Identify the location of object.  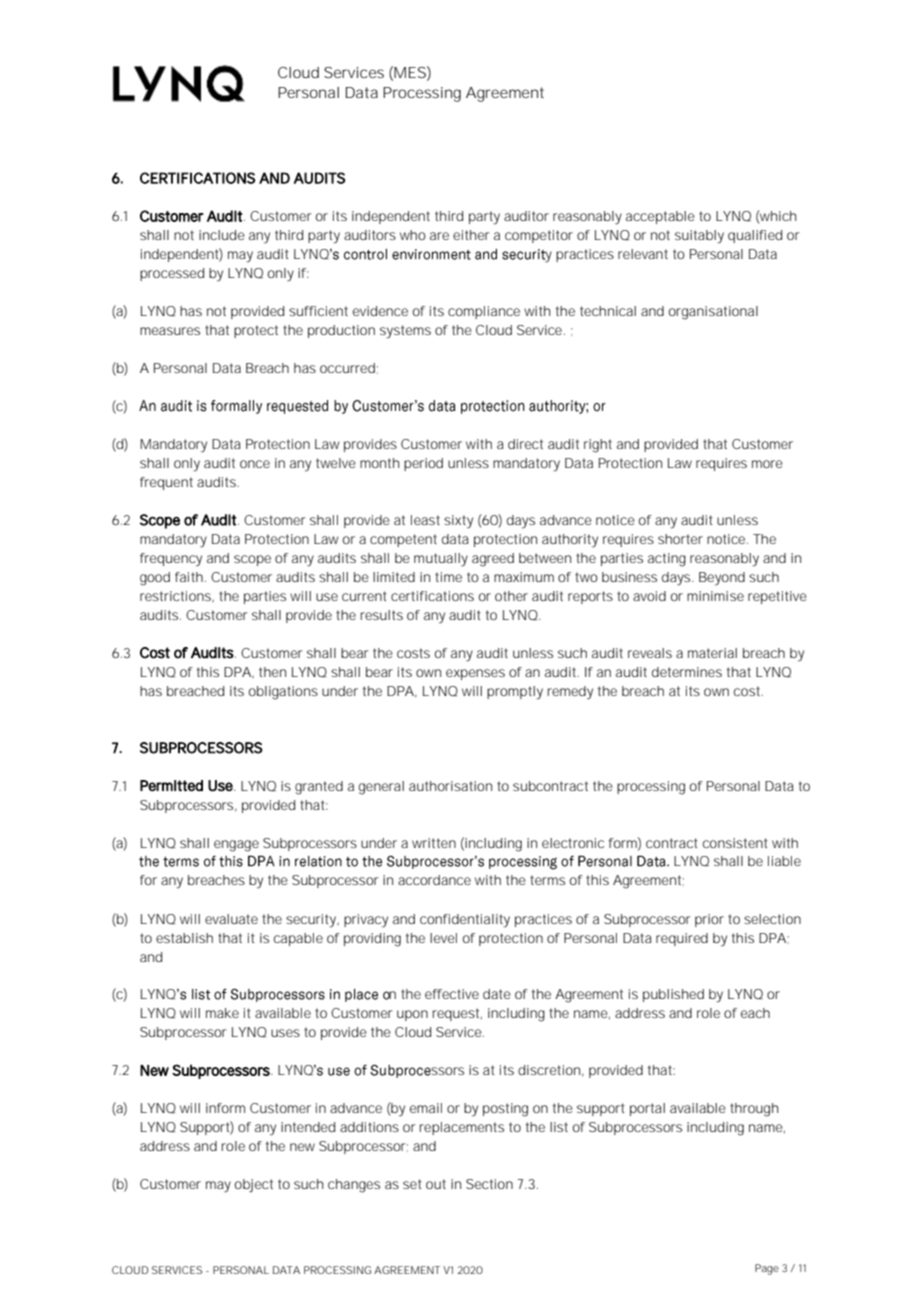
(254, 1186).
